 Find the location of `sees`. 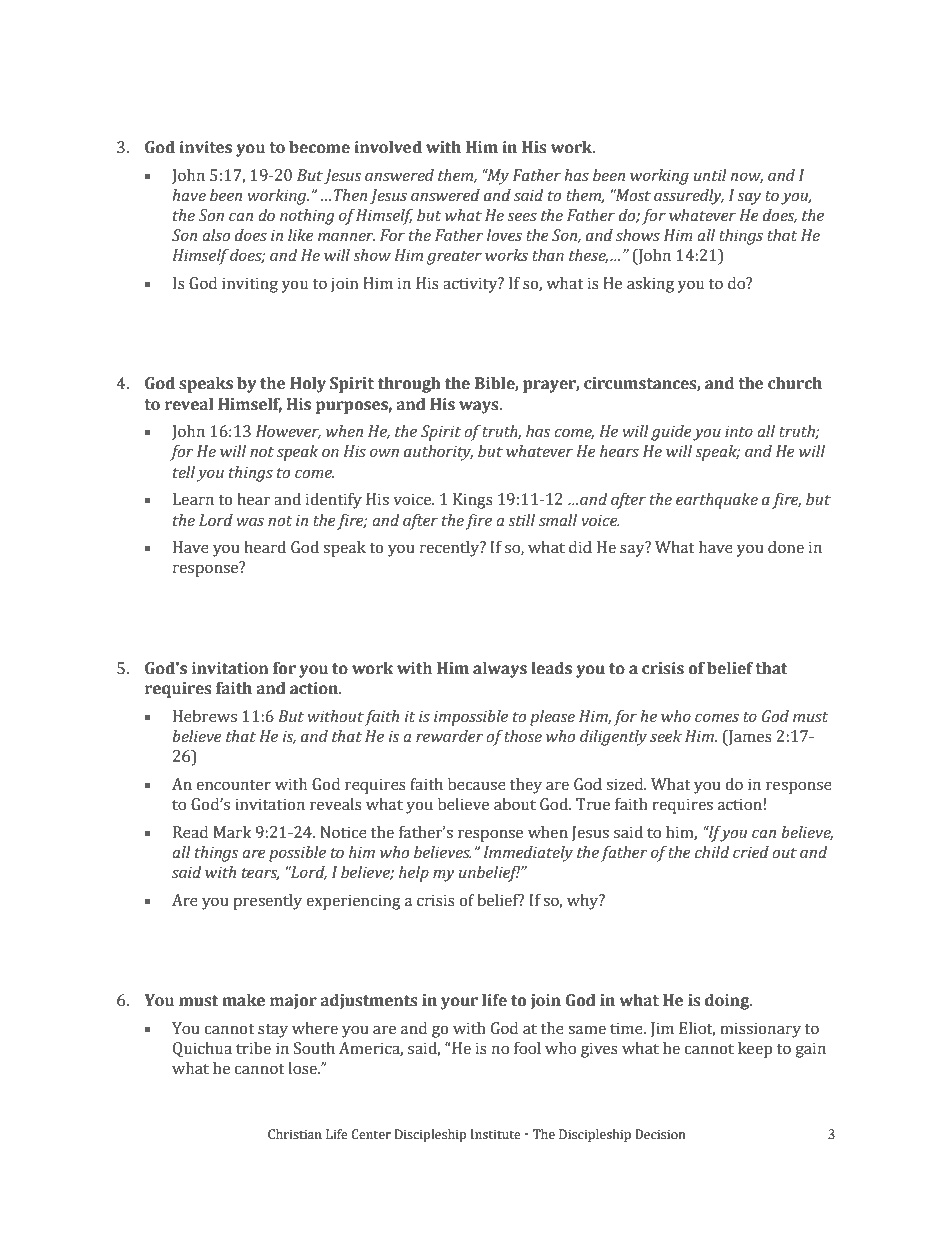

sees is located at coordinates (522, 217).
